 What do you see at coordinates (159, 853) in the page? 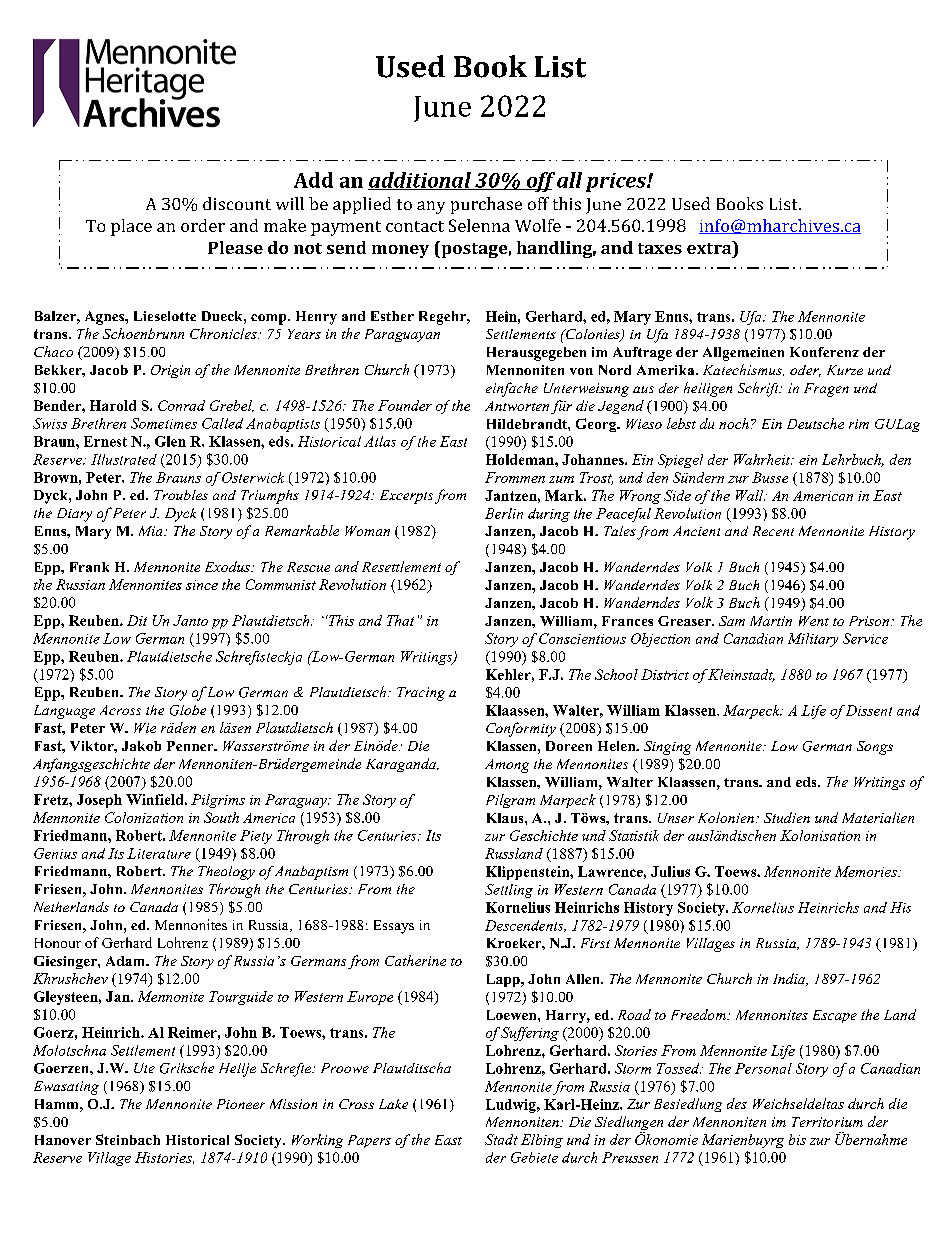
I see `Literature` at bounding box center [159, 853].
